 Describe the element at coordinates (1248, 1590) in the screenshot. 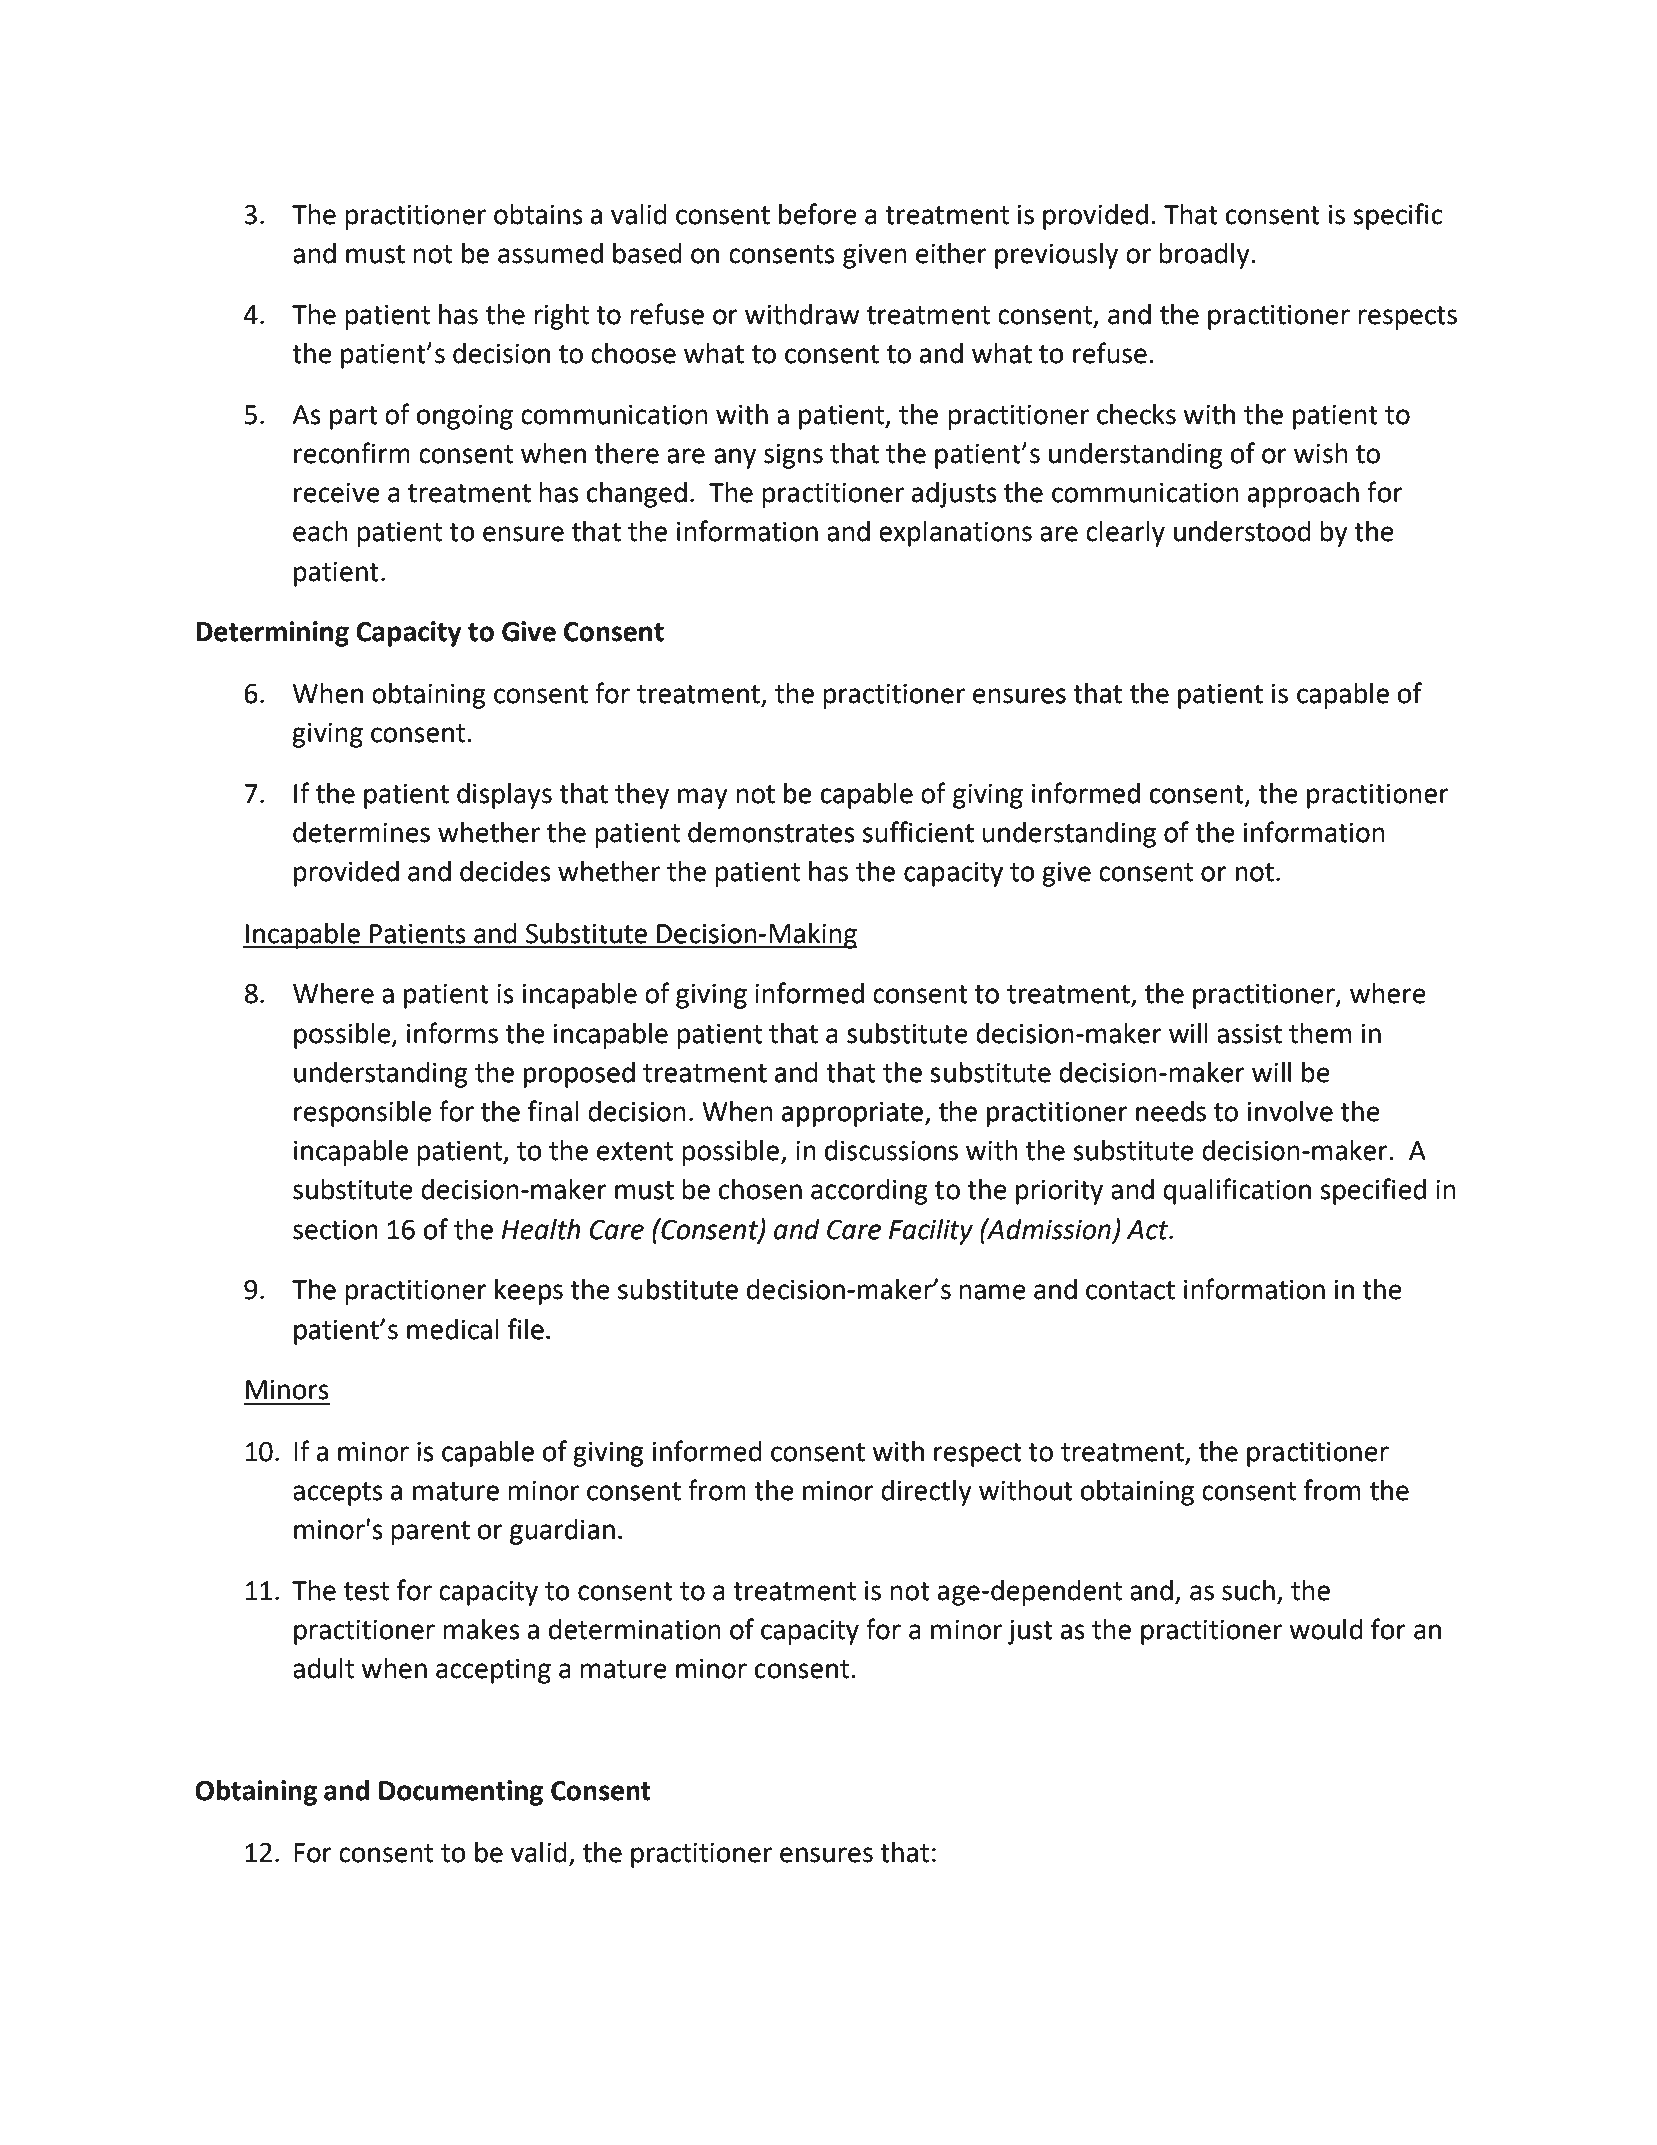

I see `such` at that location.
